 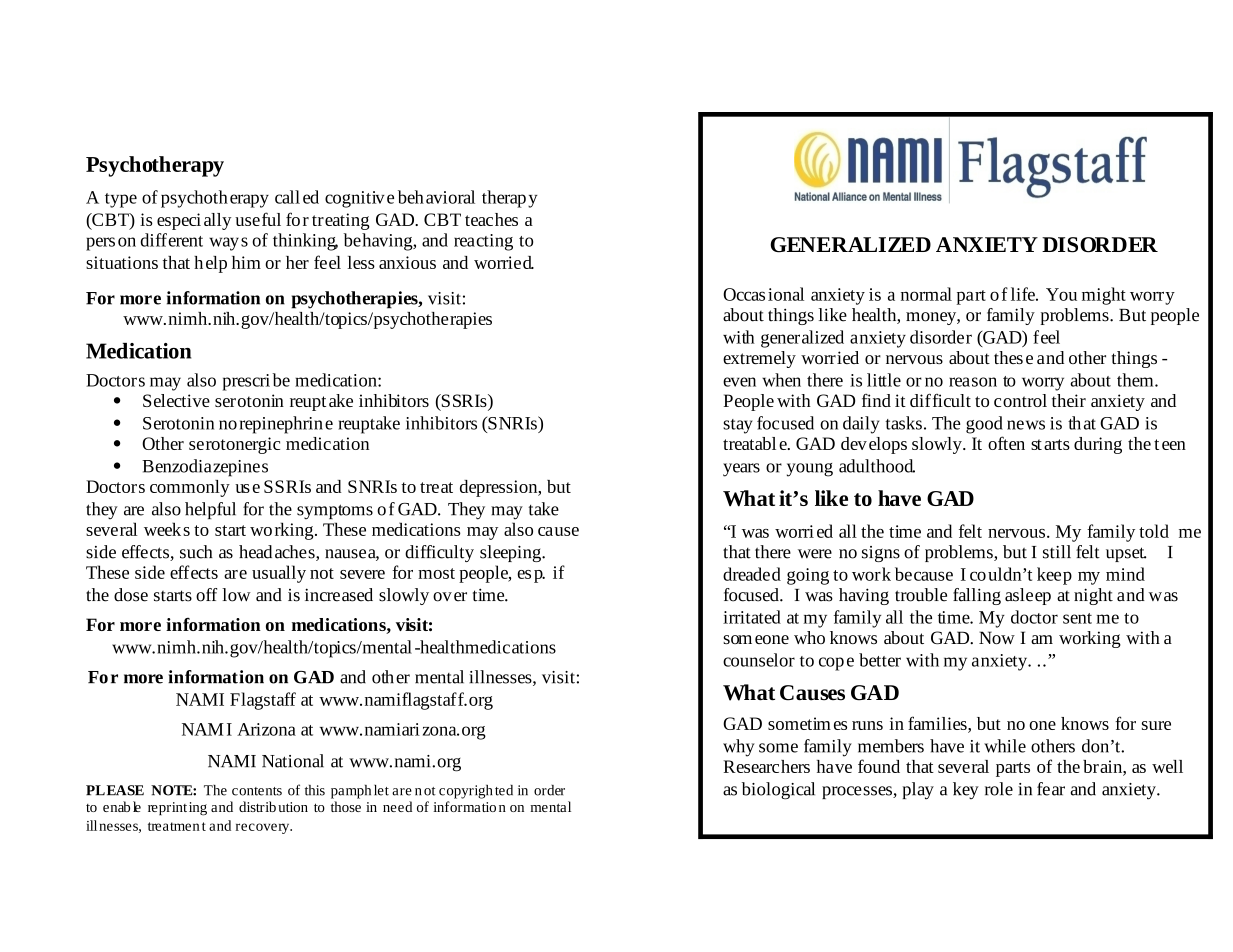 What do you see at coordinates (759, 660) in the document?
I see `counselor` at bounding box center [759, 660].
